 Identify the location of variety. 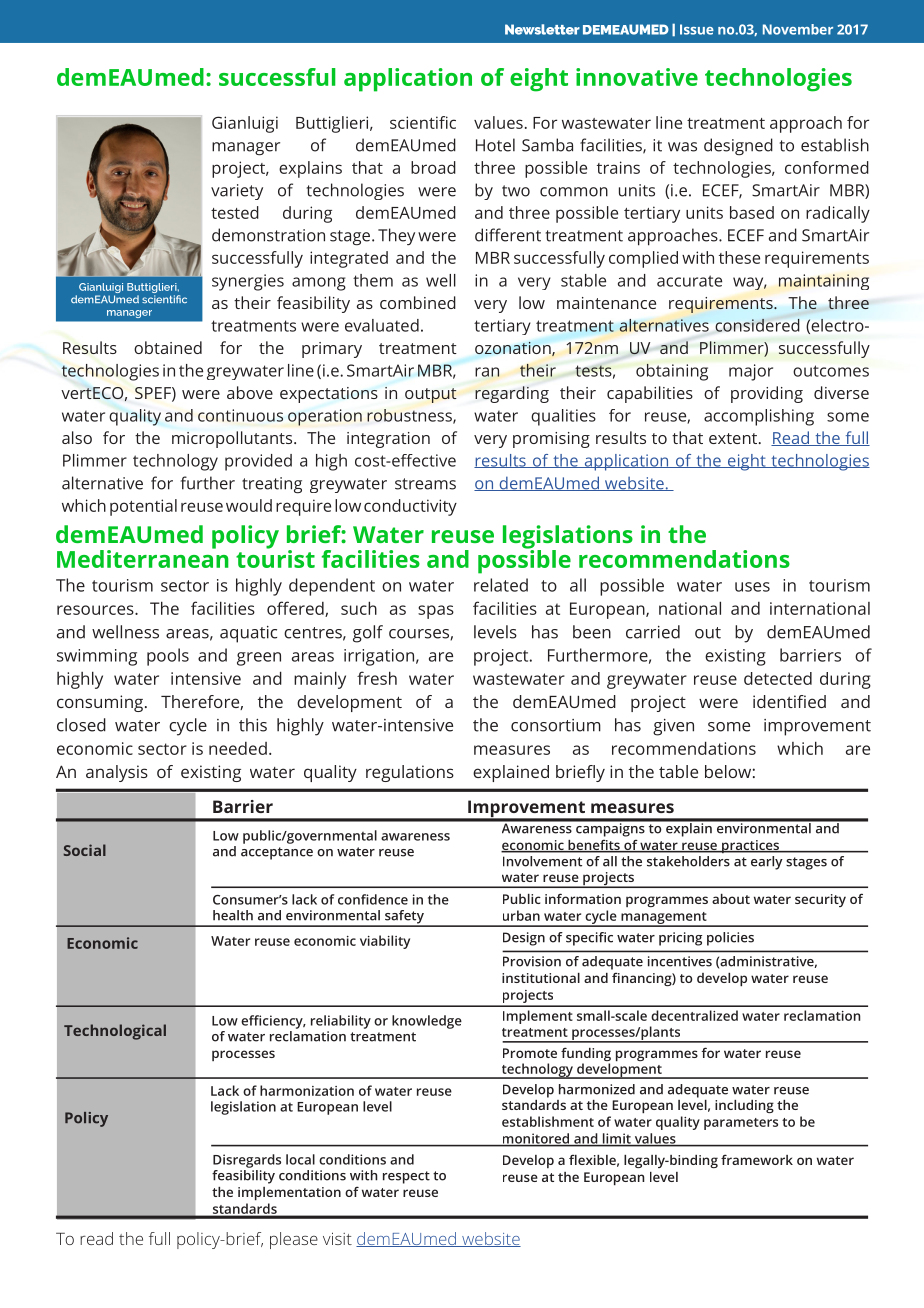
(237, 192).
